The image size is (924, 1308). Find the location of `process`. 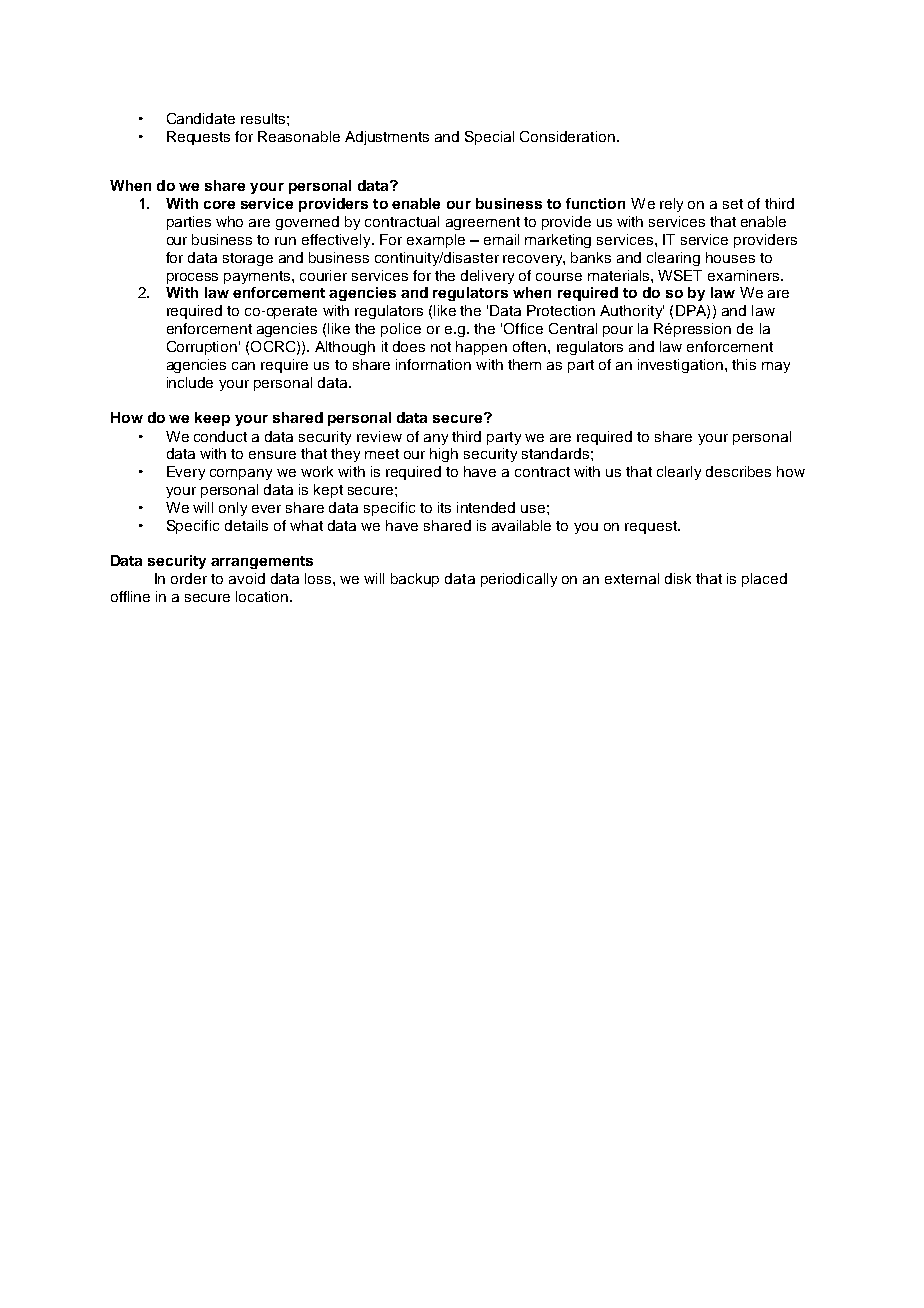

process is located at coordinates (192, 278).
